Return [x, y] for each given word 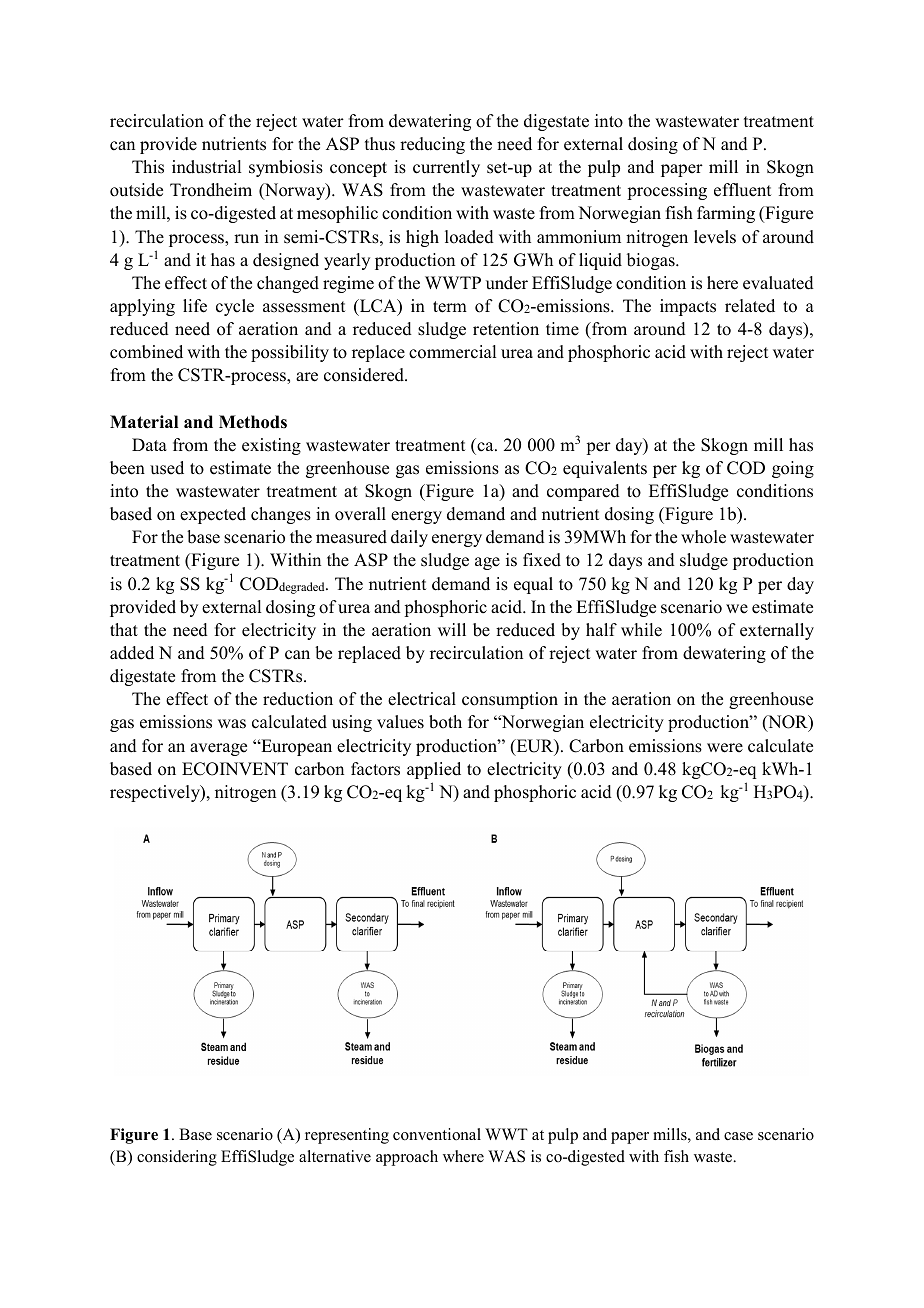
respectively [156, 793]
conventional [437, 1134]
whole [703, 537]
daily [409, 538]
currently [446, 168]
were [725, 748]
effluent [742, 190]
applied [434, 770]
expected [213, 515]
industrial [206, 167]
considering [177, 1158]
